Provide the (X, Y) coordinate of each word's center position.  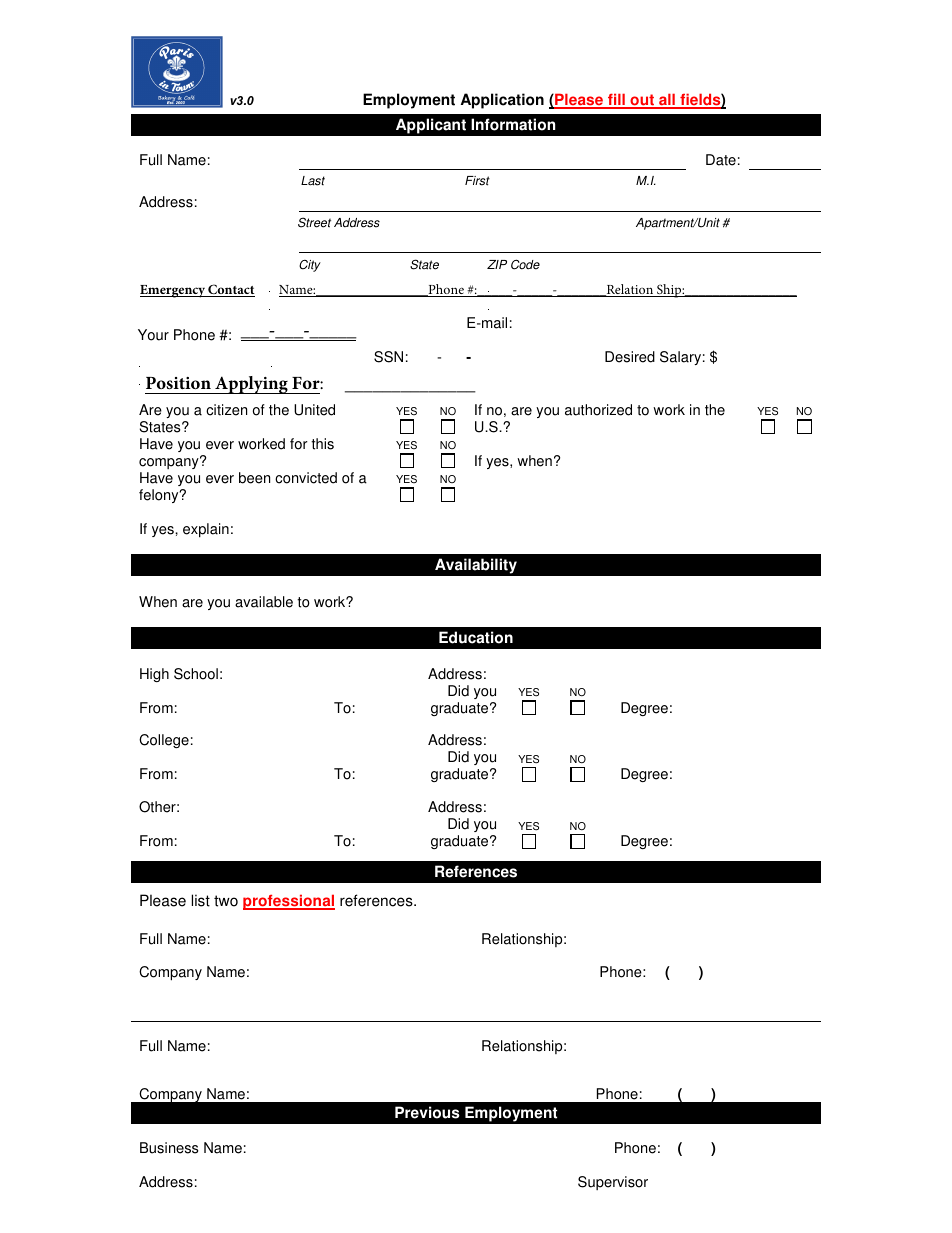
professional (289, 902)
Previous (427, 1112)
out (642, 101)
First (477, 181)
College (164, 741)
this (322, 444)
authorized (598, 410)
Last (313, 181)
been (254, 478)
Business (169, 1148)
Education (476, 637)
